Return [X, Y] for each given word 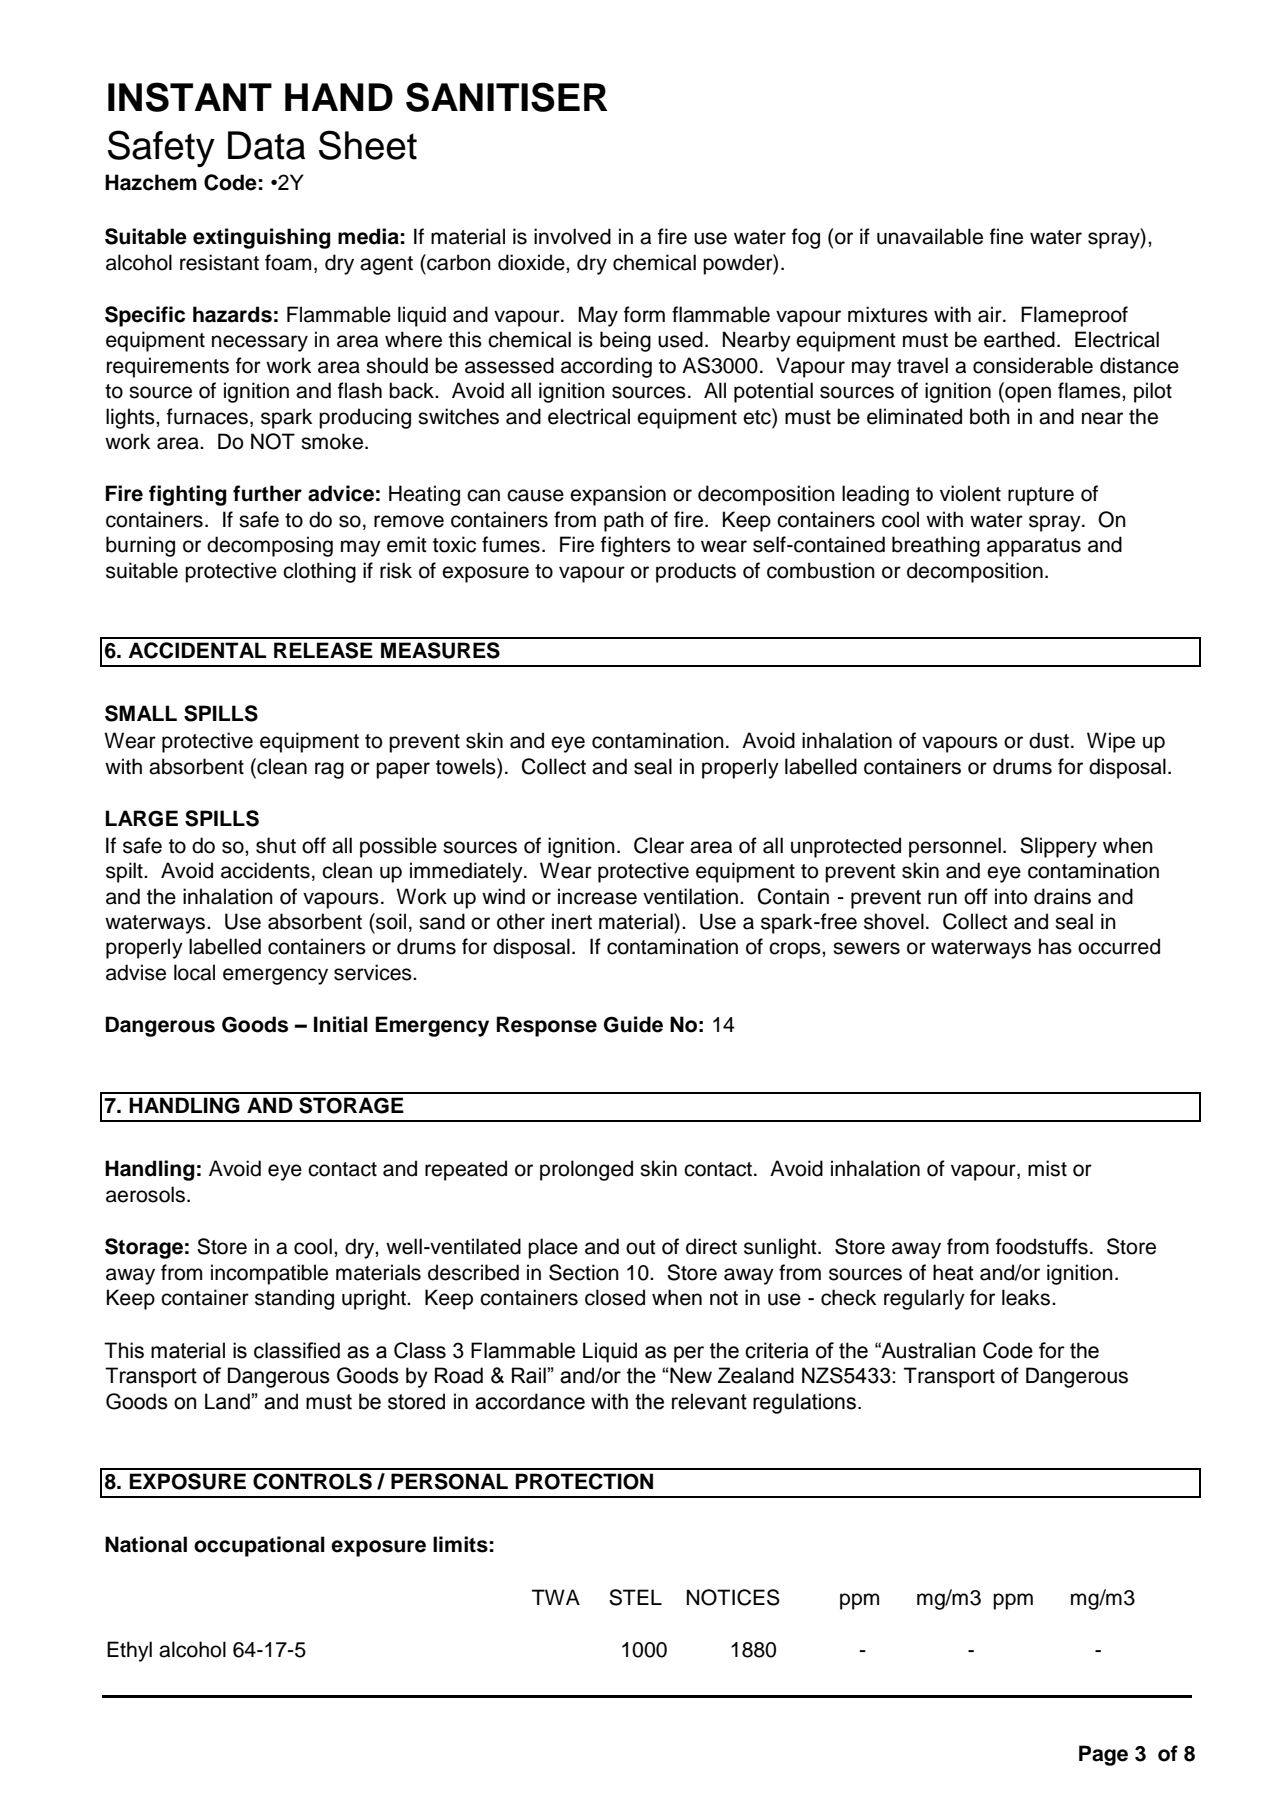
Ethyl [129, 1651]
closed [615, 1297]
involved [572, 236]
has [1055, 946]
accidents [265, 870]
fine [1006, 236]
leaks [1027, 1297]
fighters [636, 546]
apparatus [1034, 547]
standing [294, 1299]
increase [597, 896]
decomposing [270, 546]
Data [266, 145]
